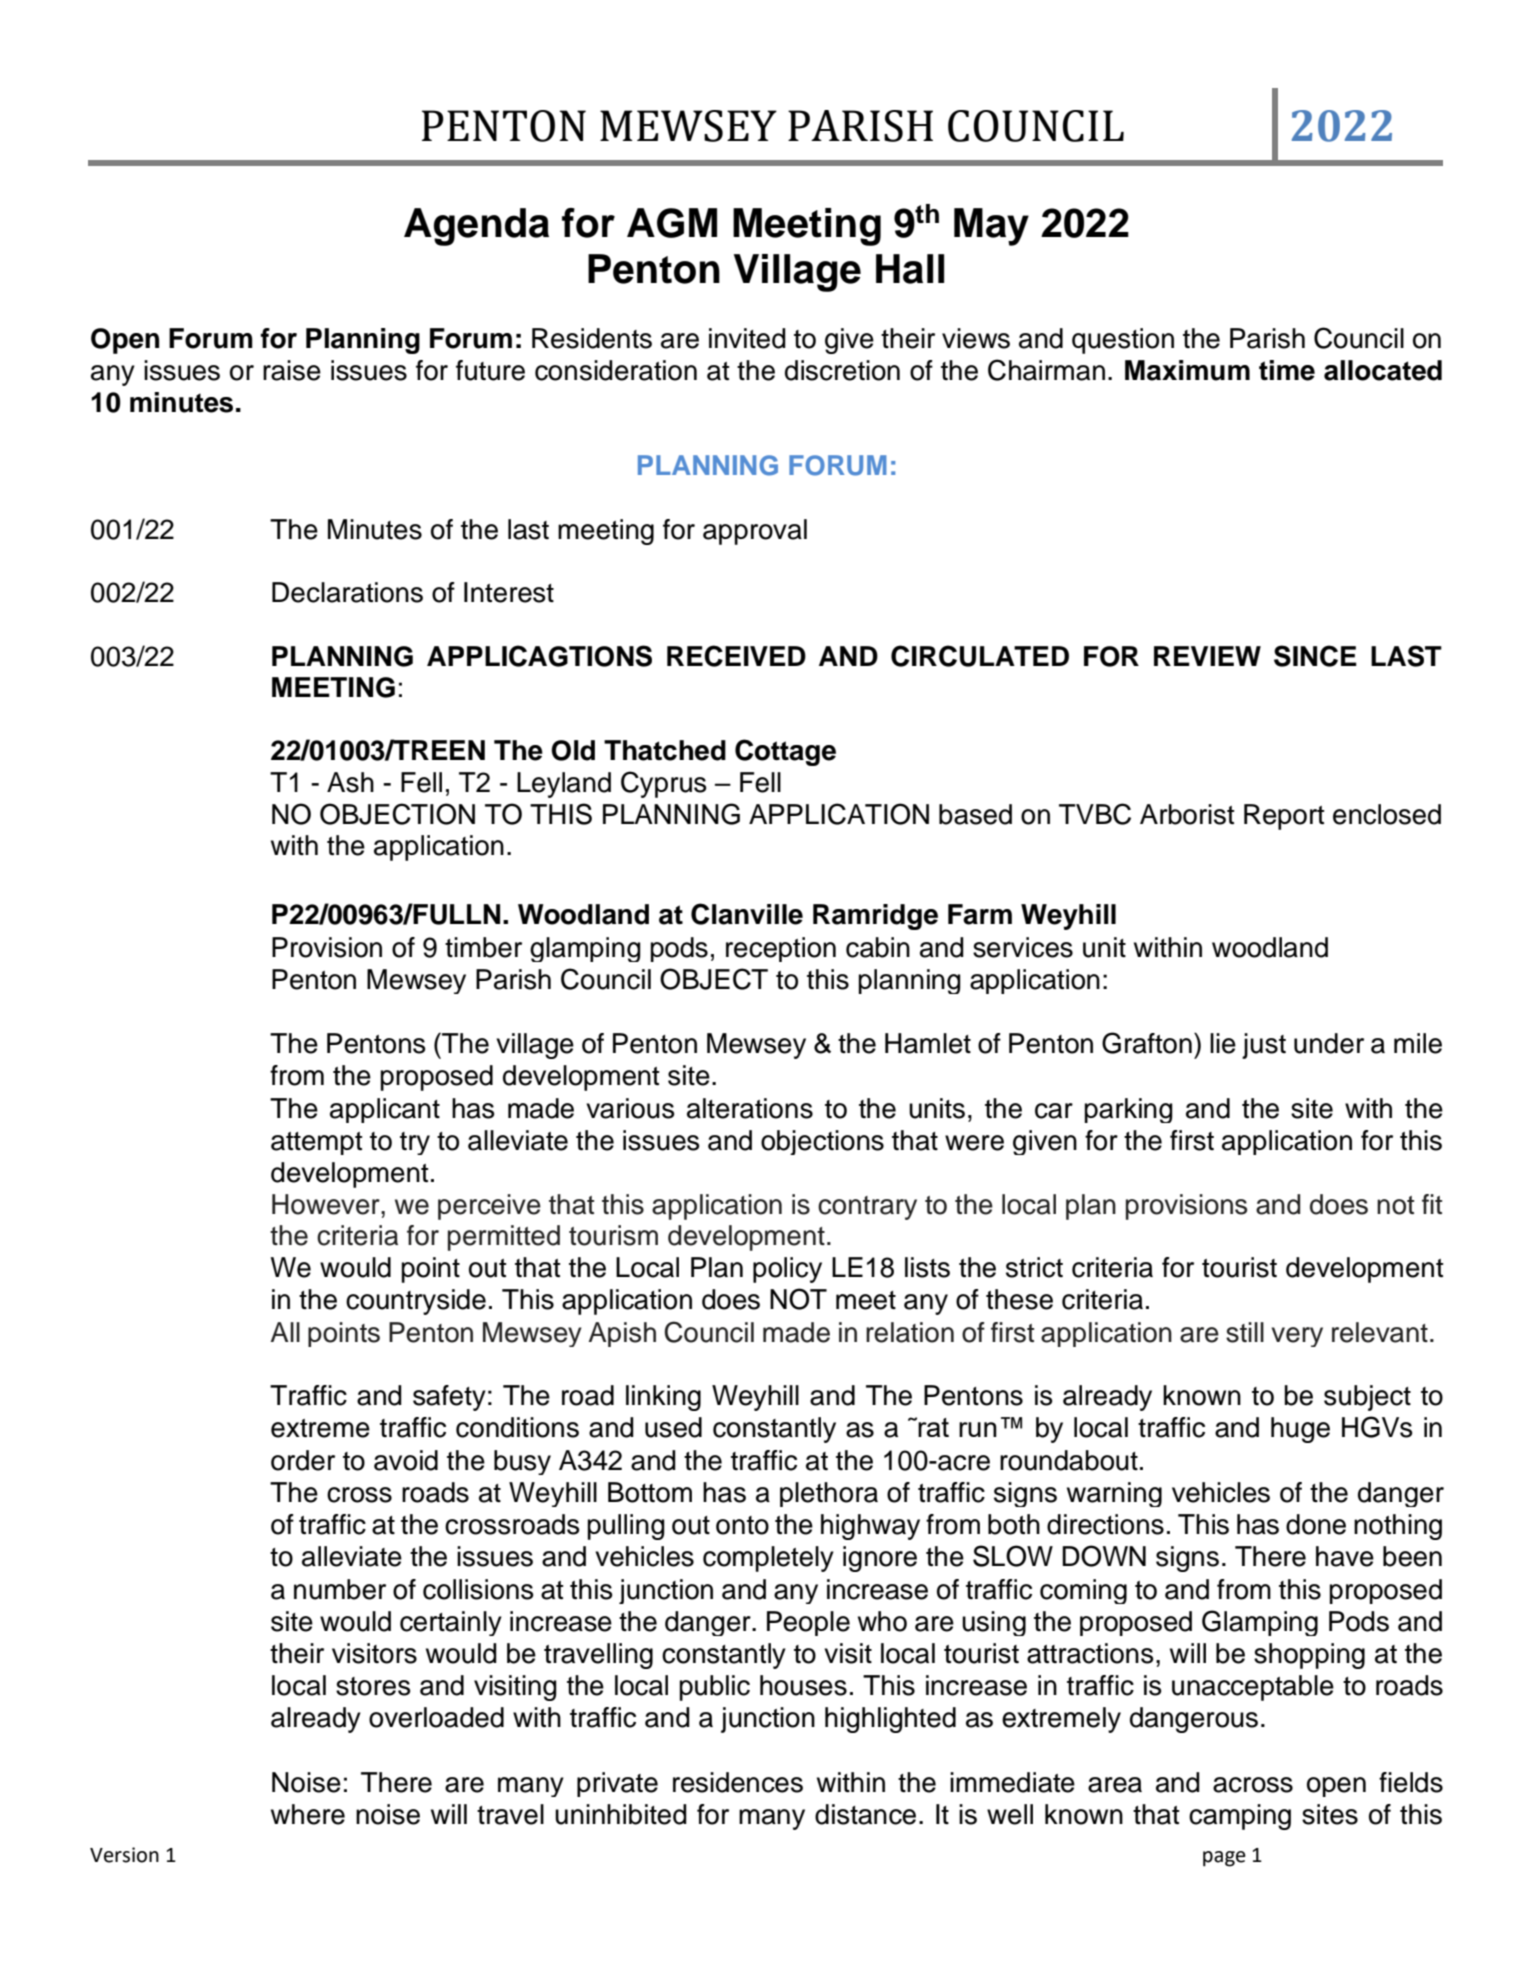 The height and width of the screenshot is (1984, 1533). Describe the element at coordinates (747, 338) in the screenshot. I see `invited` at that location.
